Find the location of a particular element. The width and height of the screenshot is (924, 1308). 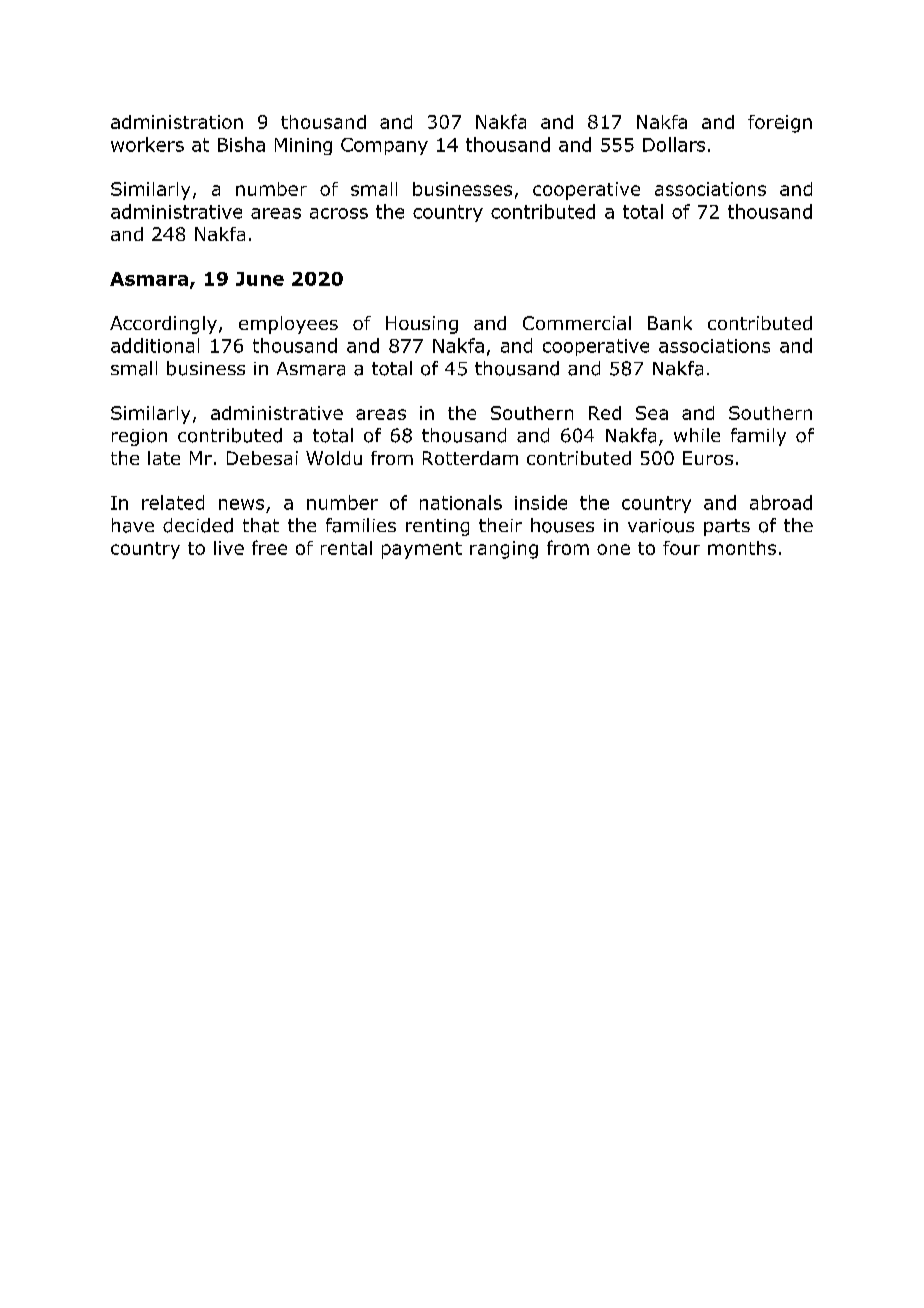

administration is located at coordinates (177, 122).
